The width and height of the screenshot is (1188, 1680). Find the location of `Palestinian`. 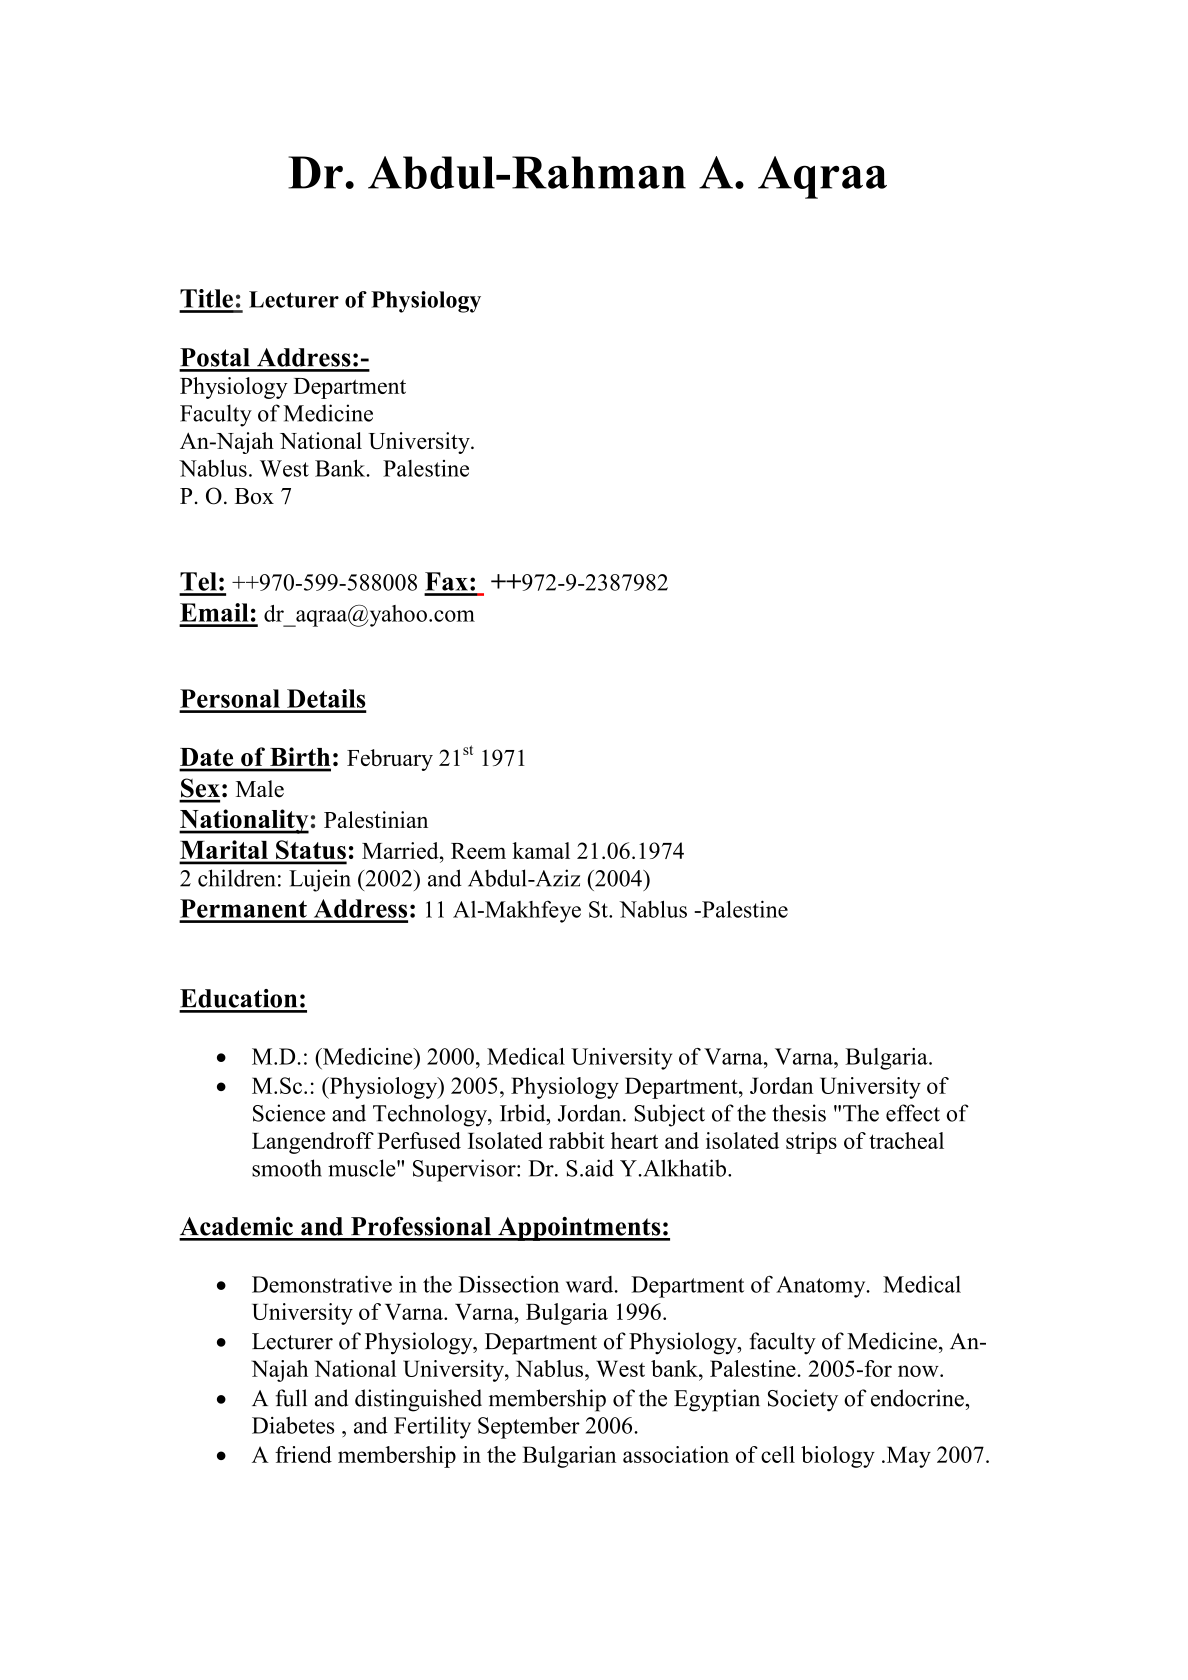

Palestinian is located at coordinates (376, 819).
